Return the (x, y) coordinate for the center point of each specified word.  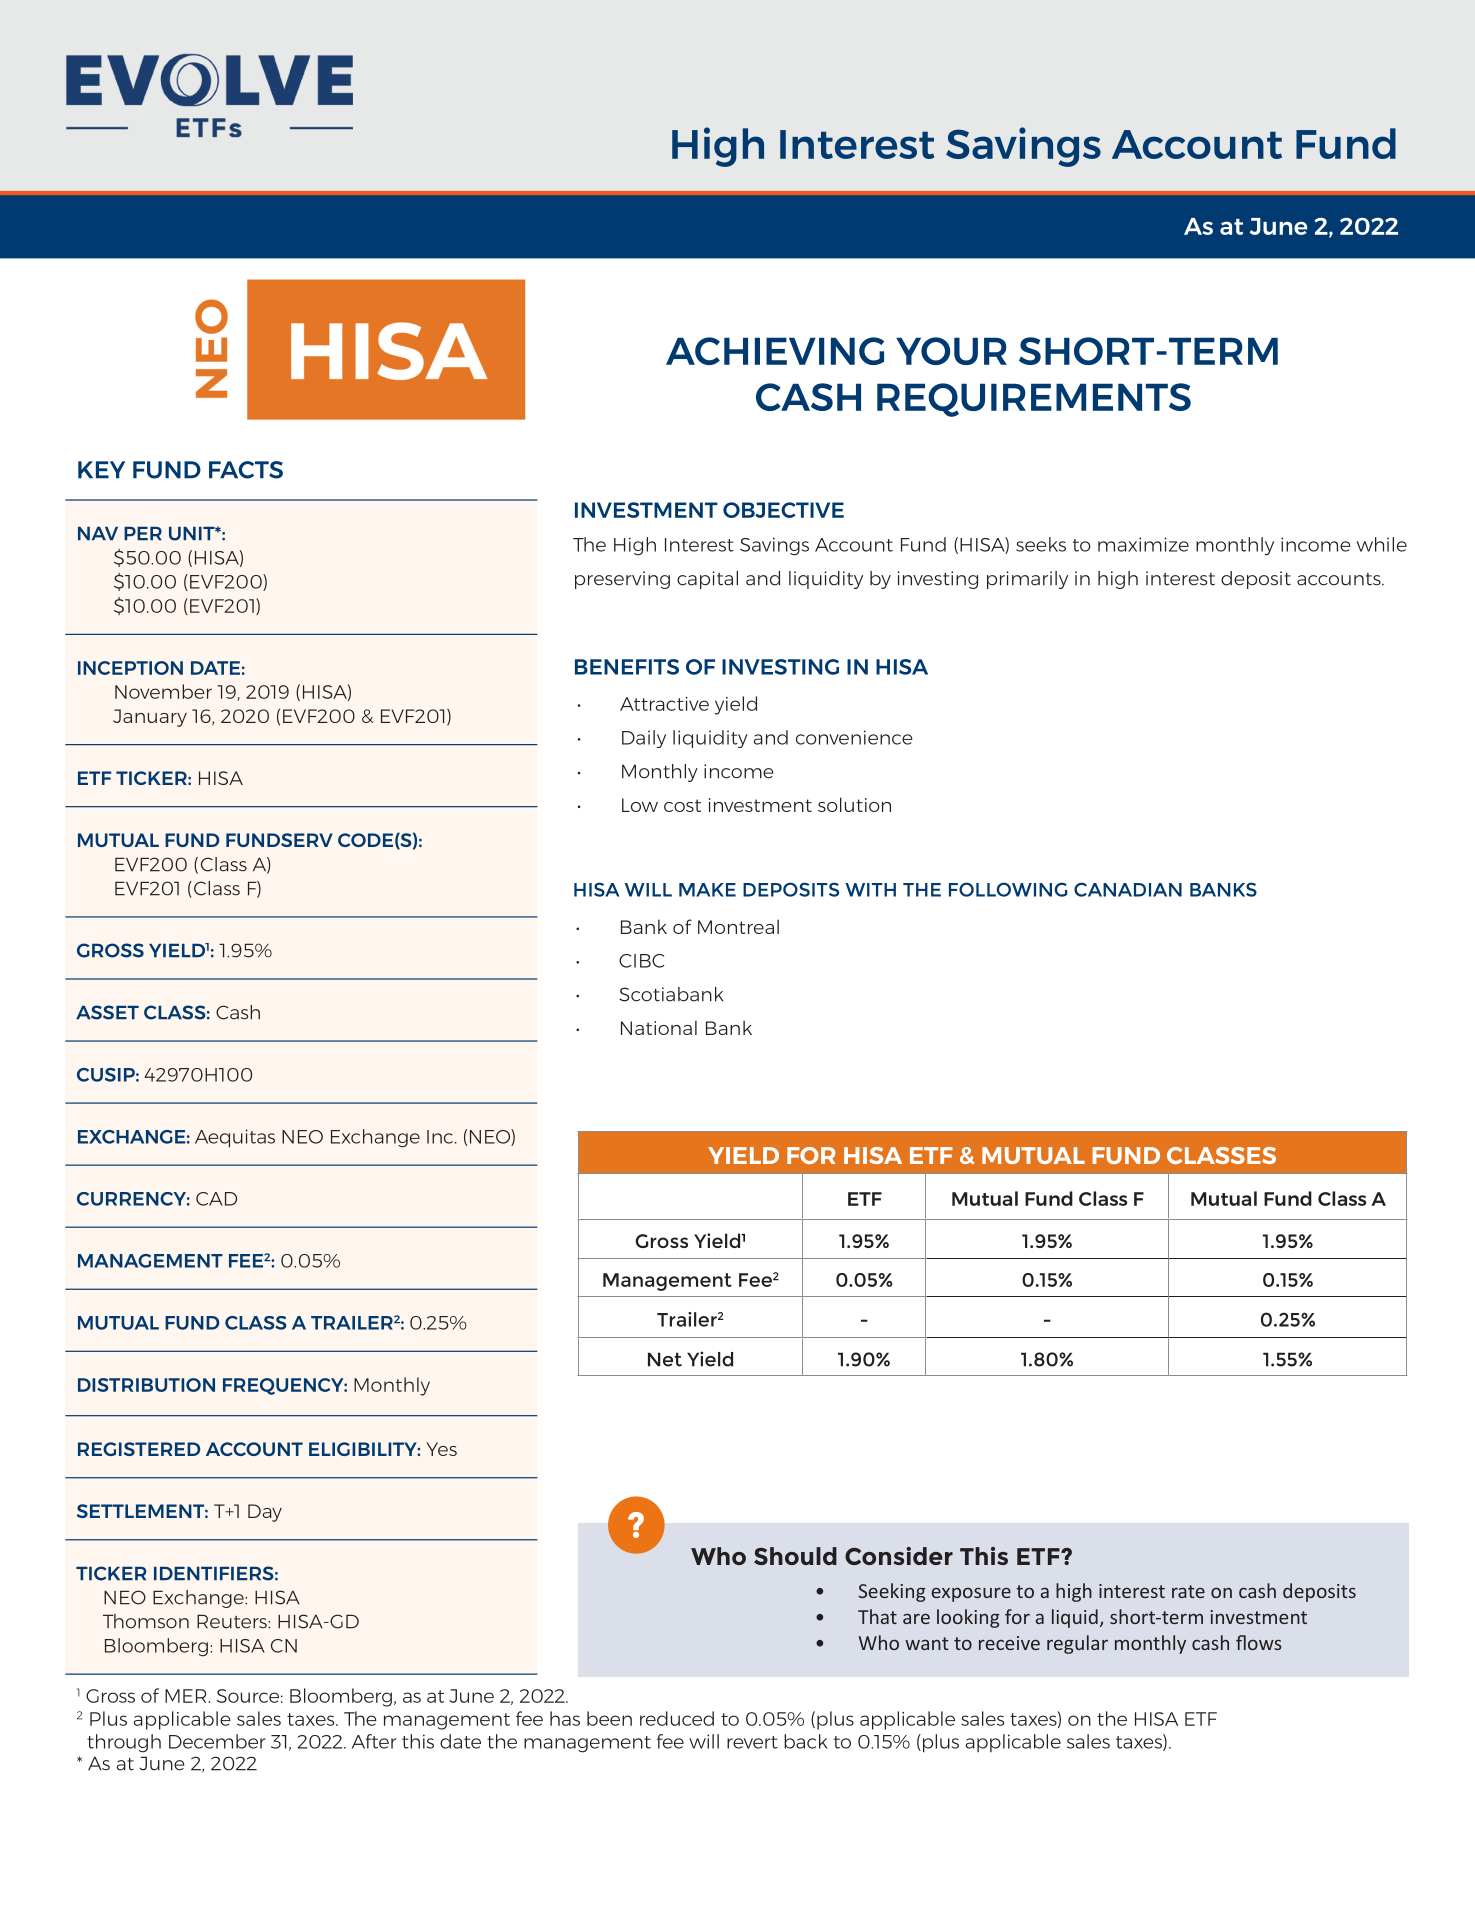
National (659, 1027)
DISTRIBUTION (146, 1385)
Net (665, 1359)
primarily (1027, 580)
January (150, 718)
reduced (677, 1718)
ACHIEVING (775, 351)
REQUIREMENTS (1034, 400)
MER (187, 1696)
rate (1188, 1591)
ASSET (107, 1012)
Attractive (664, 704)
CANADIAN (1128, 889)
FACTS (246, 470)
